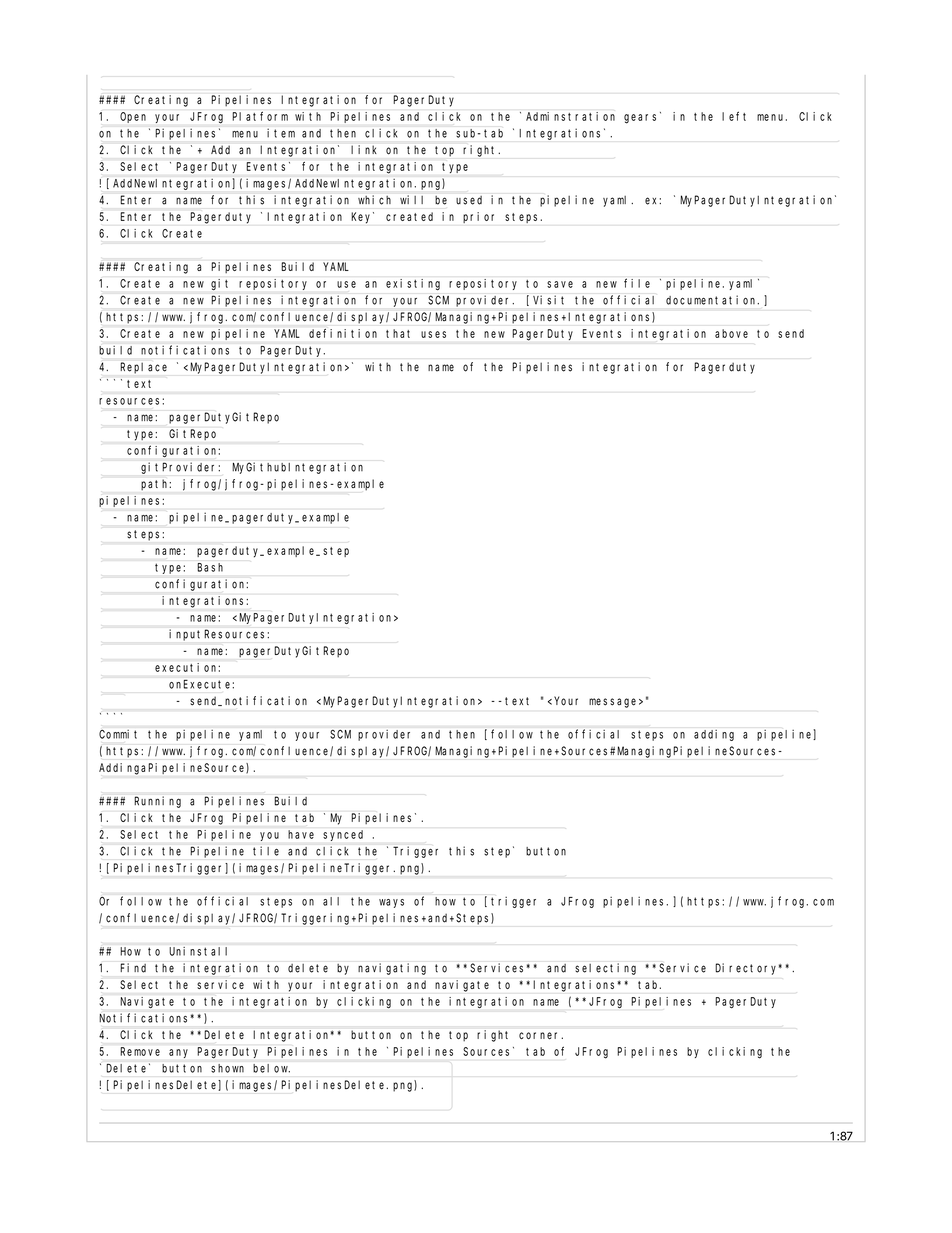 The width and height of the document is (952, 1233). Describe the element at coordinates (178, 1053) in the document. I see `any` at that location.
